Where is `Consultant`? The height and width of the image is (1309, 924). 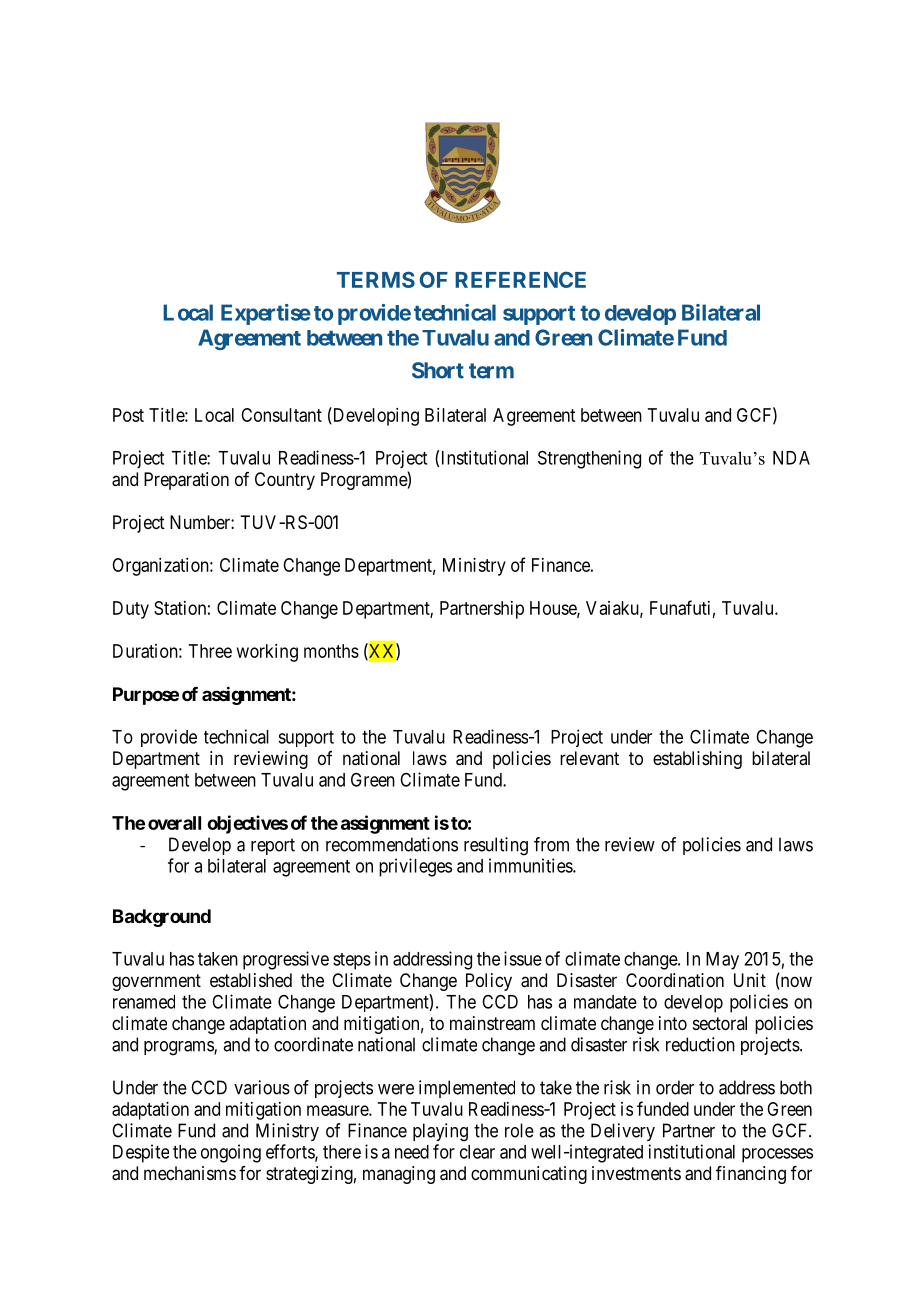
Consultant is located at coordinates (281, 415).
